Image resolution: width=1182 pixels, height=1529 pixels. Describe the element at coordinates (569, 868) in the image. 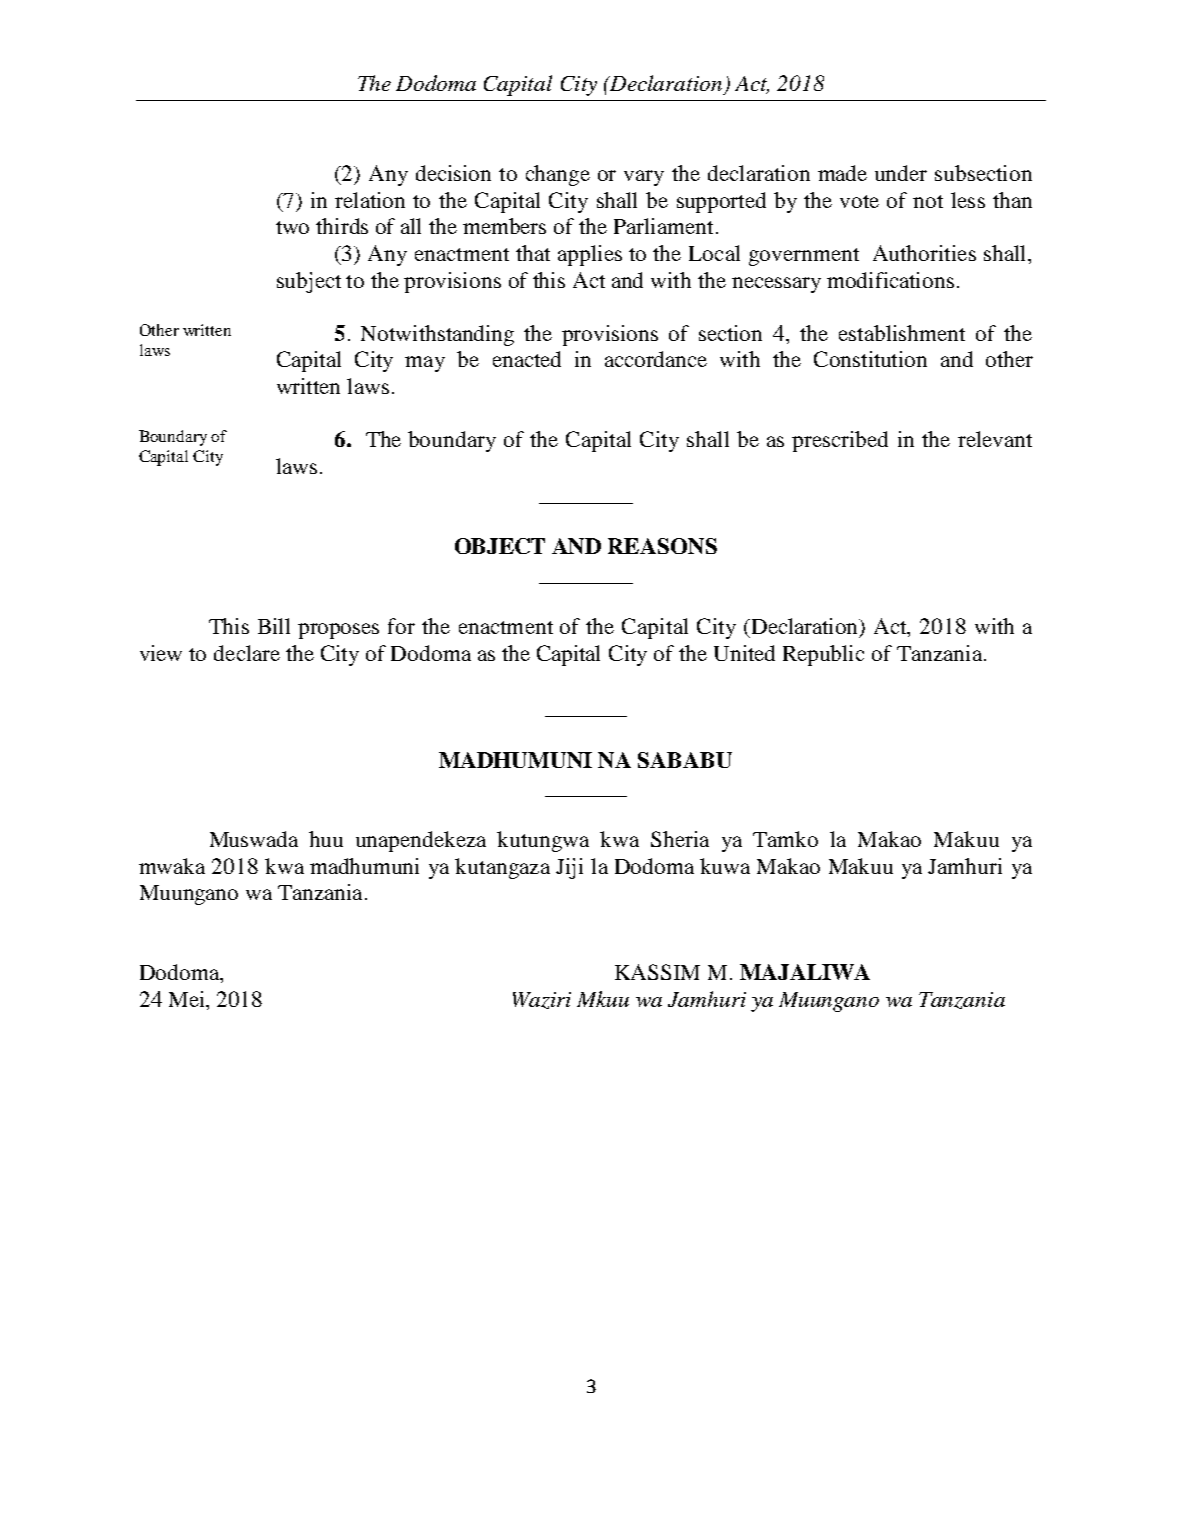

I see `Jiji` at that location.
